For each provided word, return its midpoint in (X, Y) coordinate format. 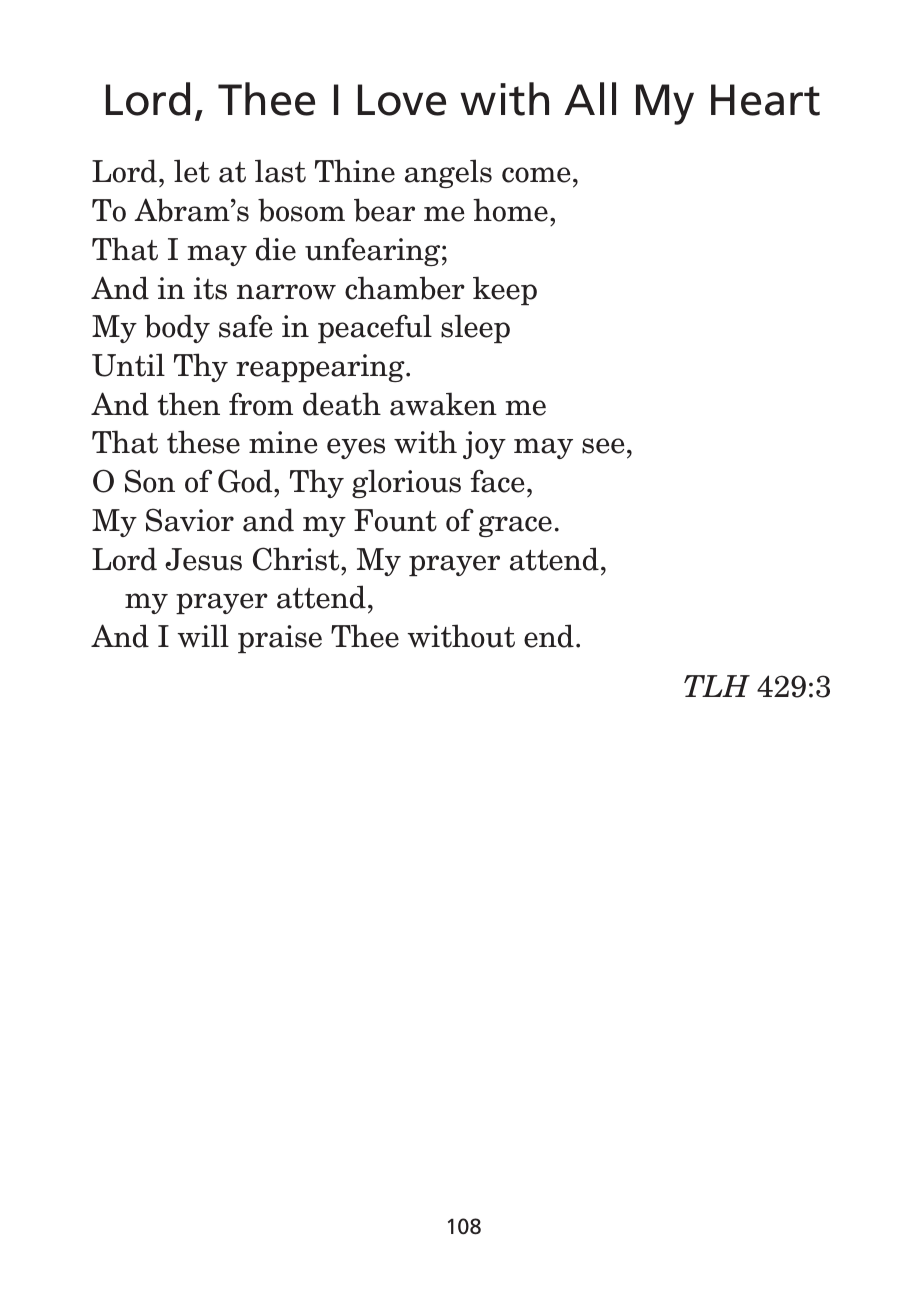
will (203, 636)
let (192, 171)
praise (280, 639)
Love (402, 100)
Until (128, 365)
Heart (765, 100)
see (603, 446)
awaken (443, 404)
